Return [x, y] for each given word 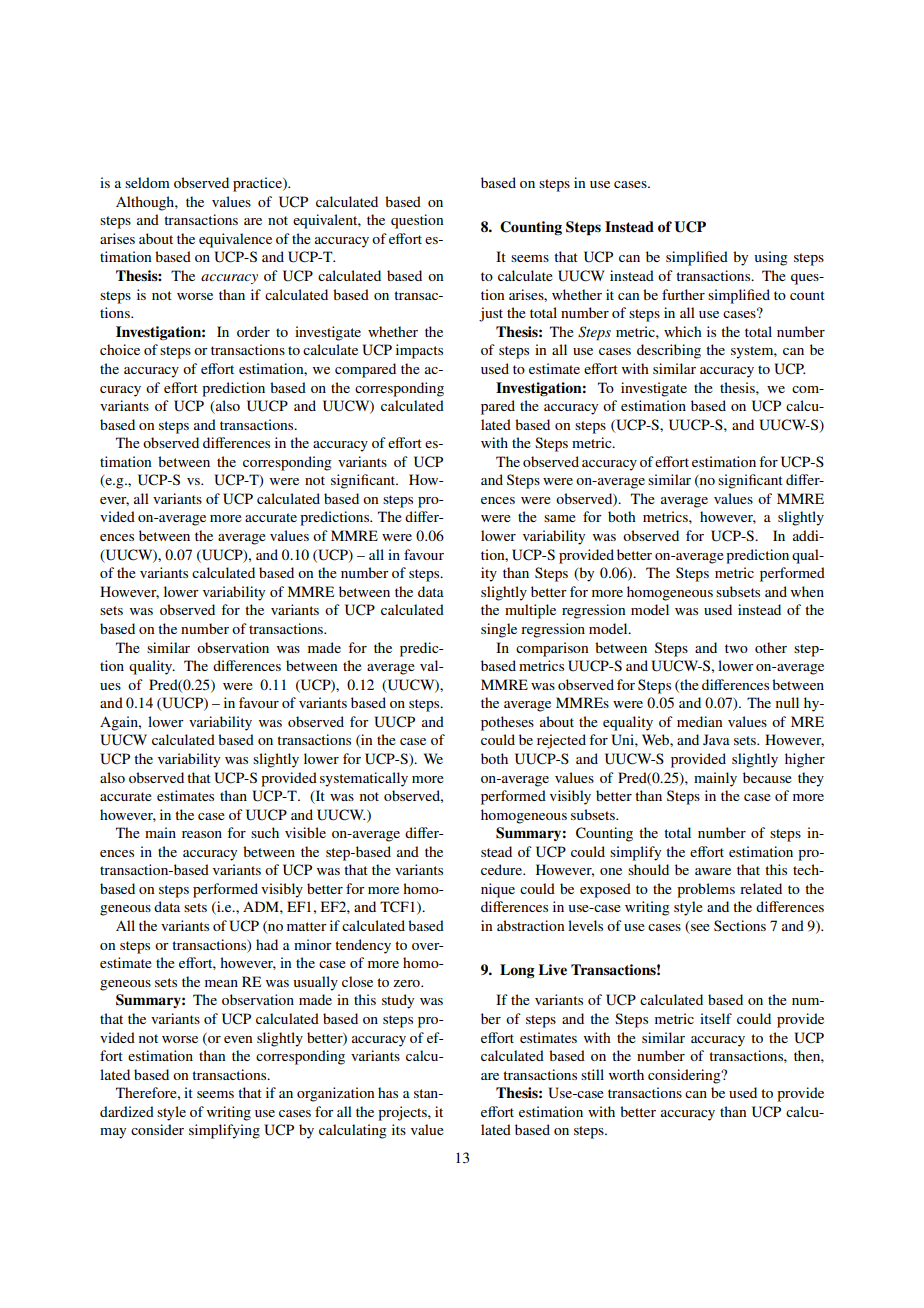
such [265, 832]
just [491, 314]
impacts [419, 351]
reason [202, 834]
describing [669, 351]
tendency [363, 946]
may [113, 1133]
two [736, 648]
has [388, 1092]
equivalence [235, 240]
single [499, 630]
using [771, 258]
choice [120, 349]
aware [713, 871]
